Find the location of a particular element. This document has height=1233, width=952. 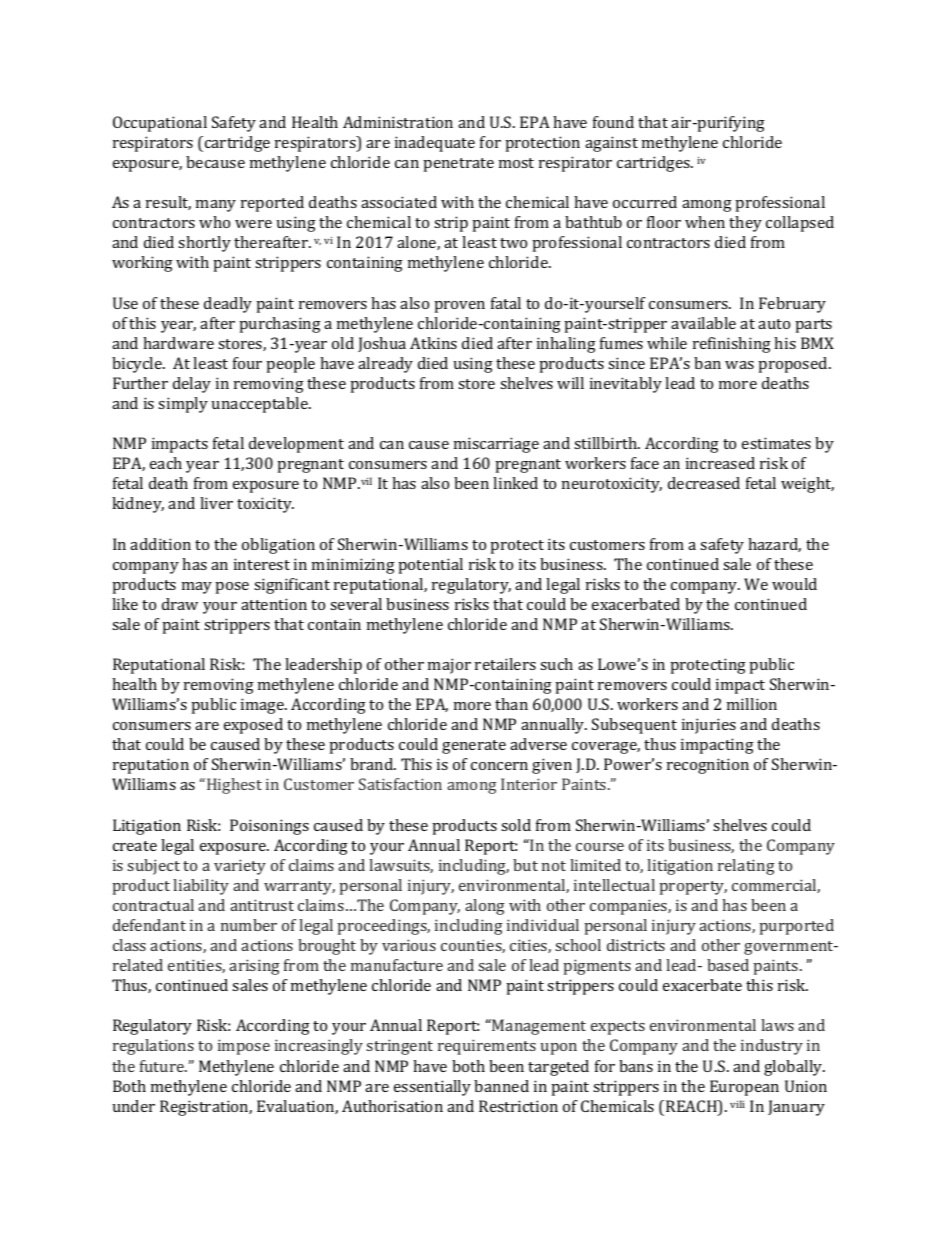

penetrate is located at coordinates (458, 165).
